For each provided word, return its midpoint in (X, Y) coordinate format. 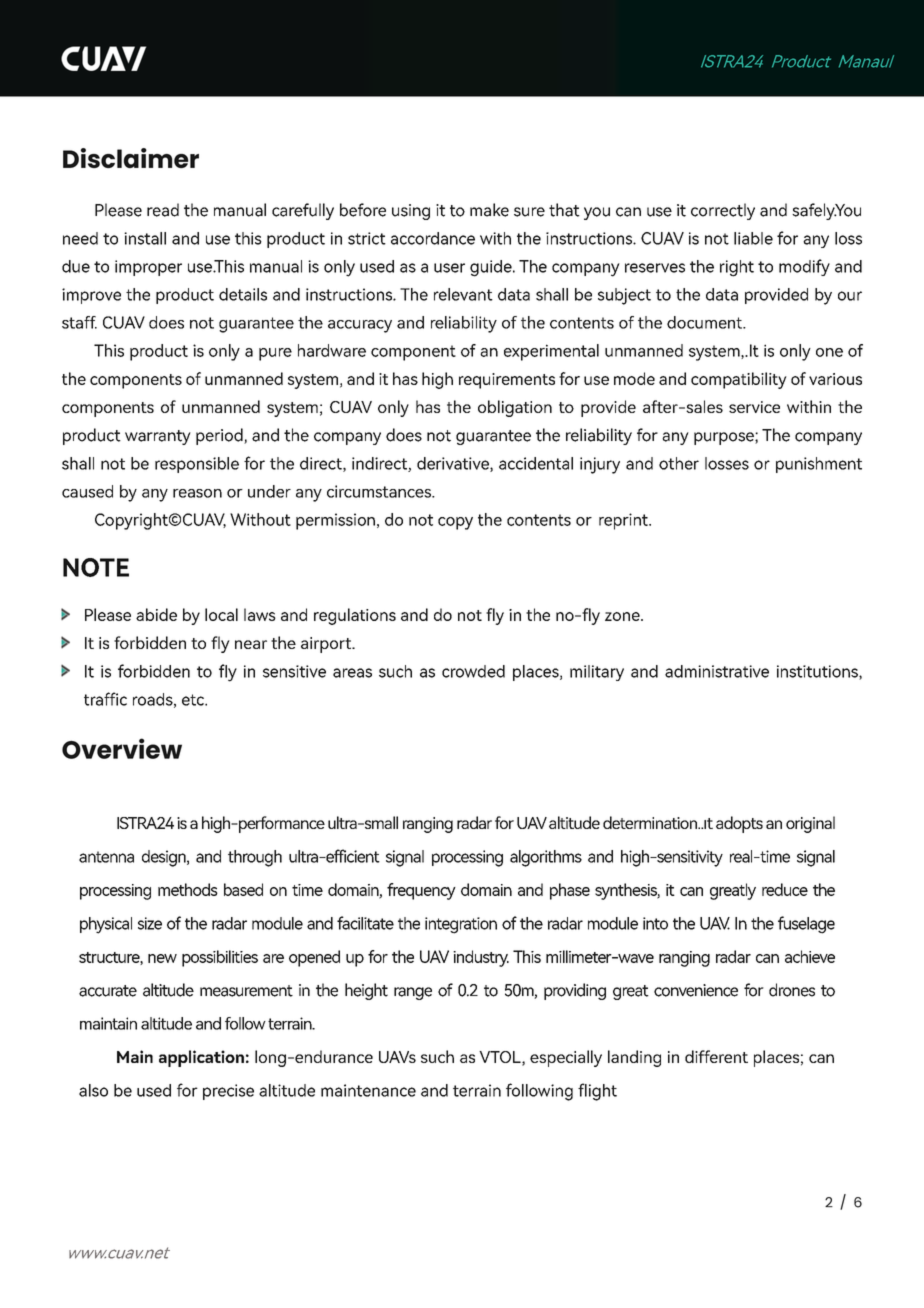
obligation (515, 408)
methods (188, 889)
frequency (421, 891)
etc (194, 700)
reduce (785, 889)
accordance (433, 238)
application (201, 1058)
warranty (158, 437)
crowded (473, 671)
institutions (818, 672)
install (145, 238)
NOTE (96, 567)
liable (753, 238)
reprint (624, 521)
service (754, 407)
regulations (355, 616)
